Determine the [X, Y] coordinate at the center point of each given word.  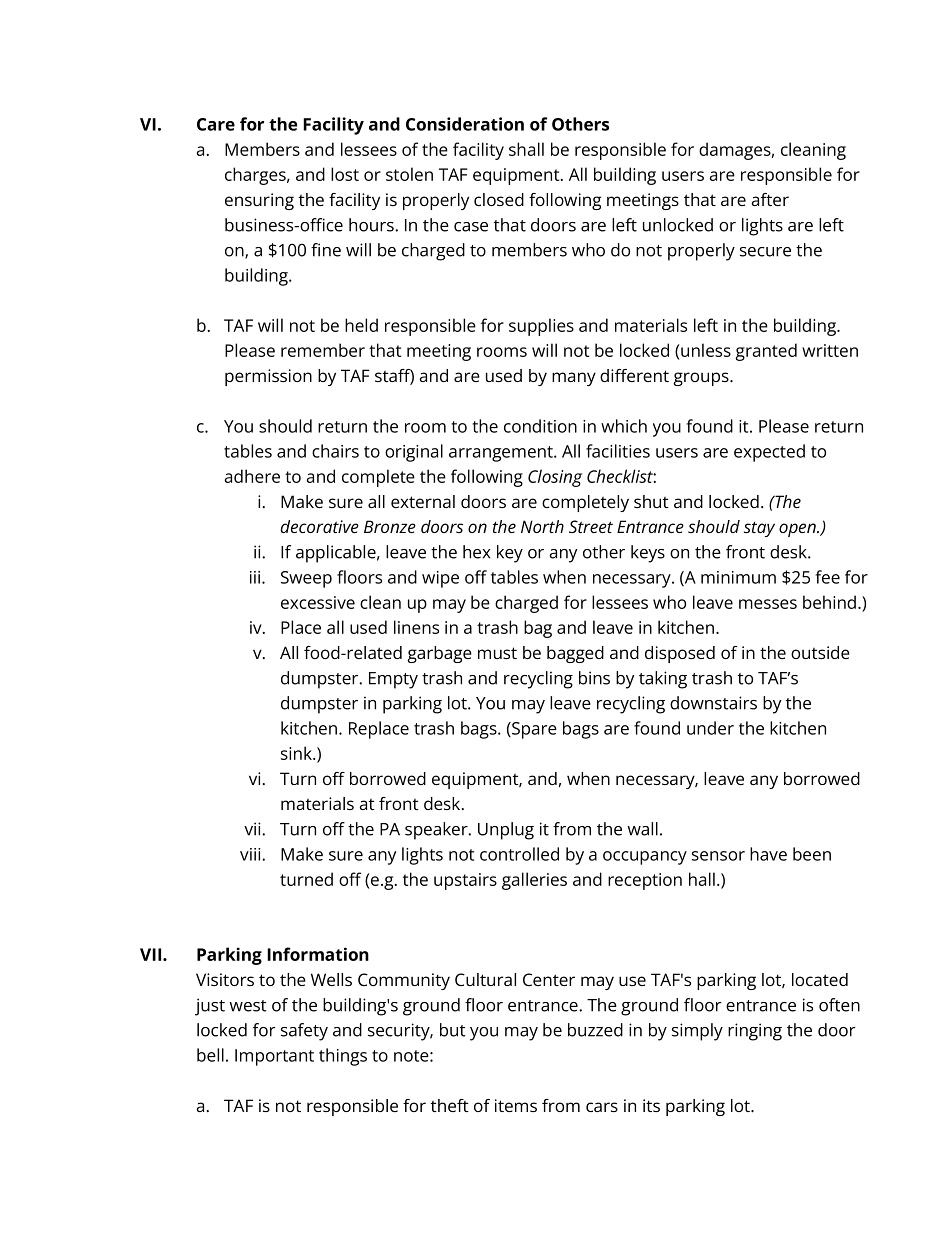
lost [345, 174]
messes [768, 604]
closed [499, 199]
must [497, 653]
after [770, 199]
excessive [318, 602]
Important [274, 1057]
